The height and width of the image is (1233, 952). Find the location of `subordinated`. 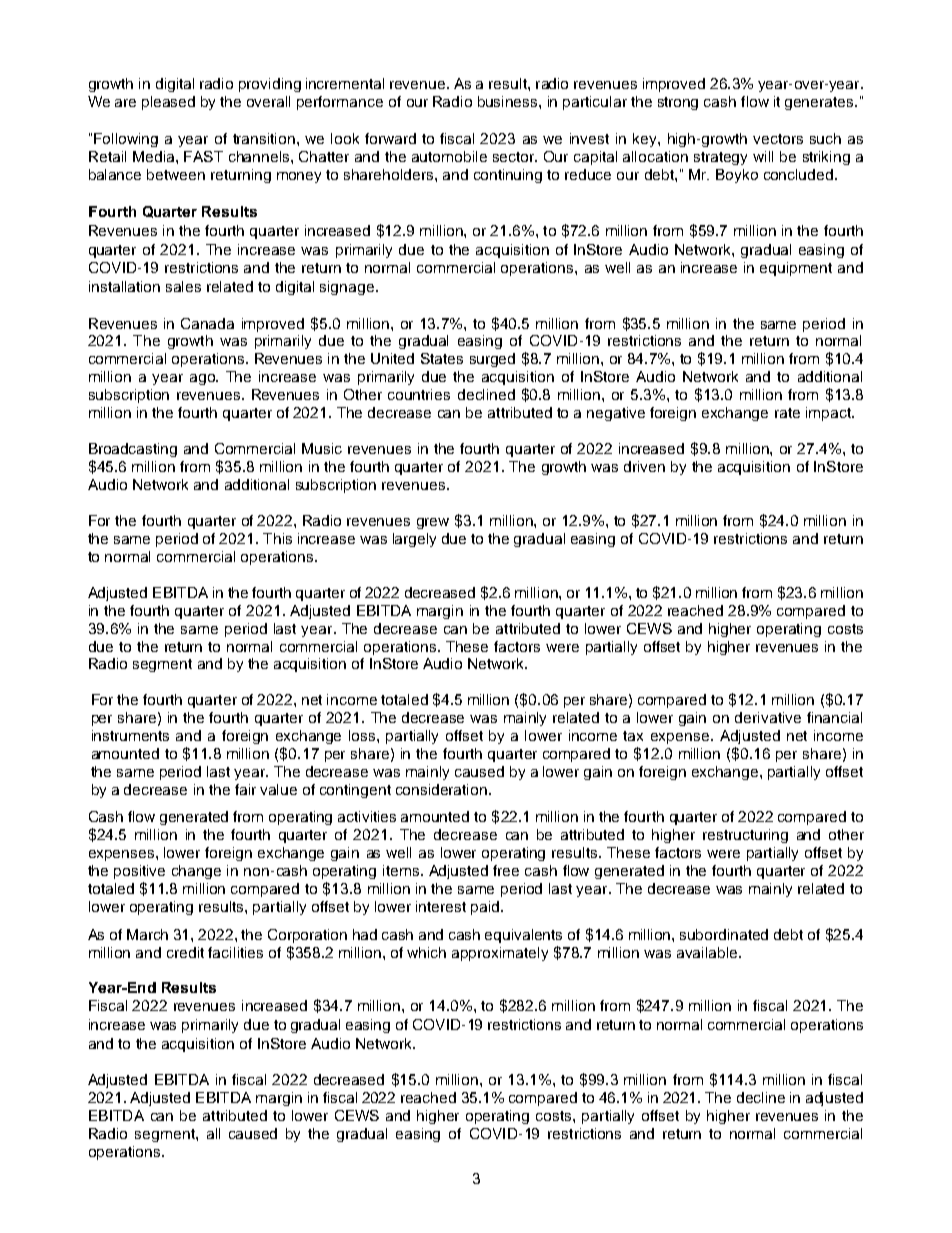

subordinated is located at coordinates (724, 934).
